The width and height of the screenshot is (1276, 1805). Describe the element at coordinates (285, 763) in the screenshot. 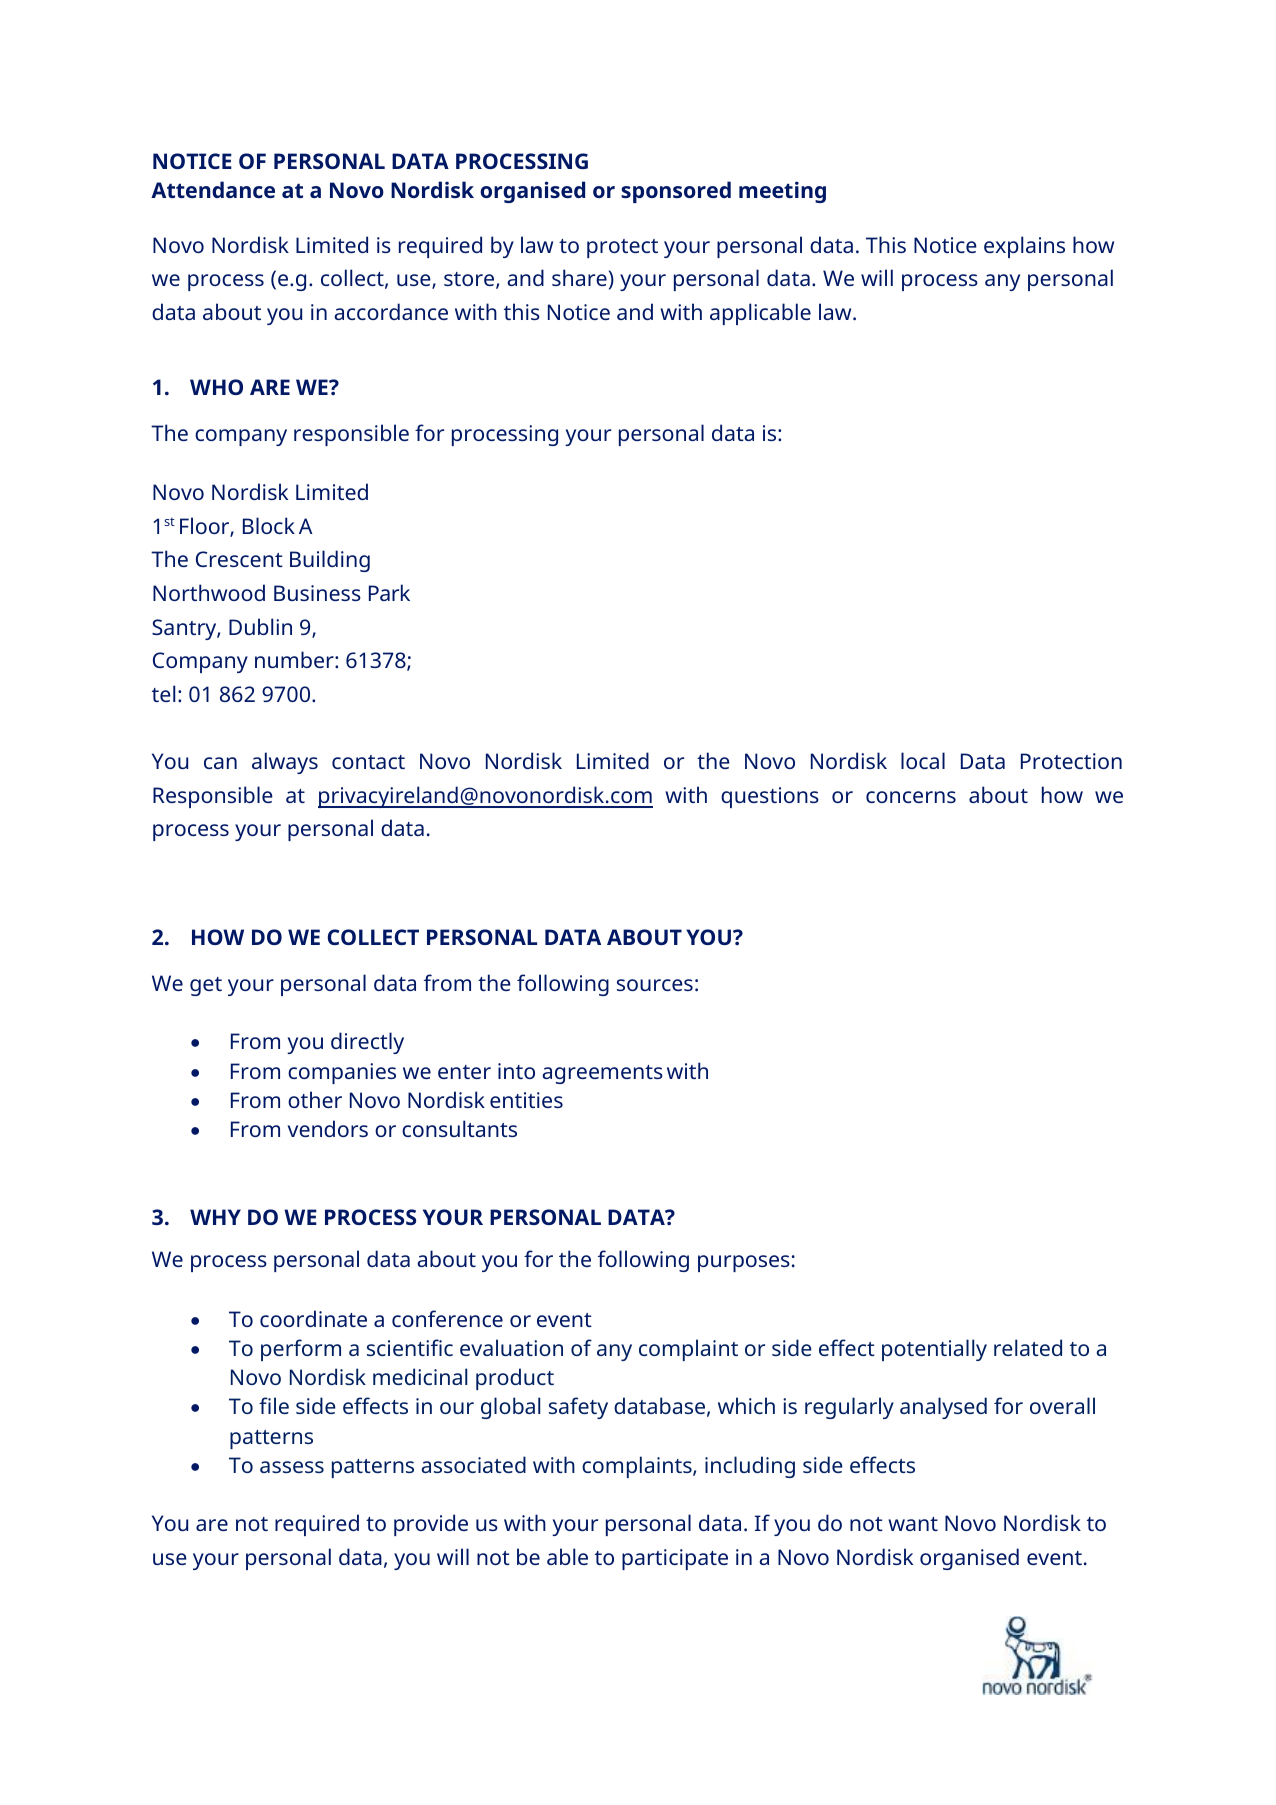

I see `always` at that location.
